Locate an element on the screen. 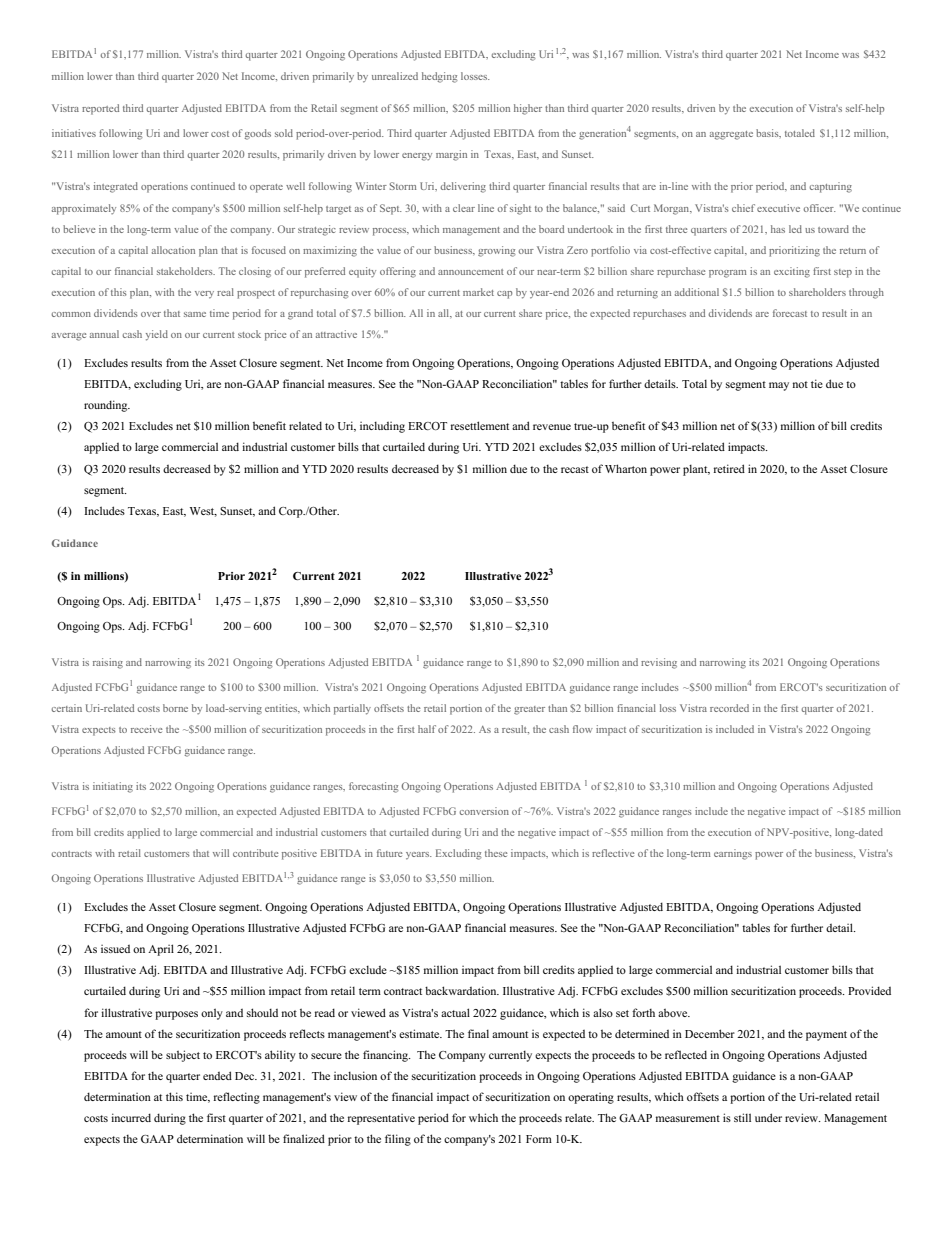 Image resolution: width=952 pixels, height=1233 pixels. still is located at coordinates (742, 1117).
